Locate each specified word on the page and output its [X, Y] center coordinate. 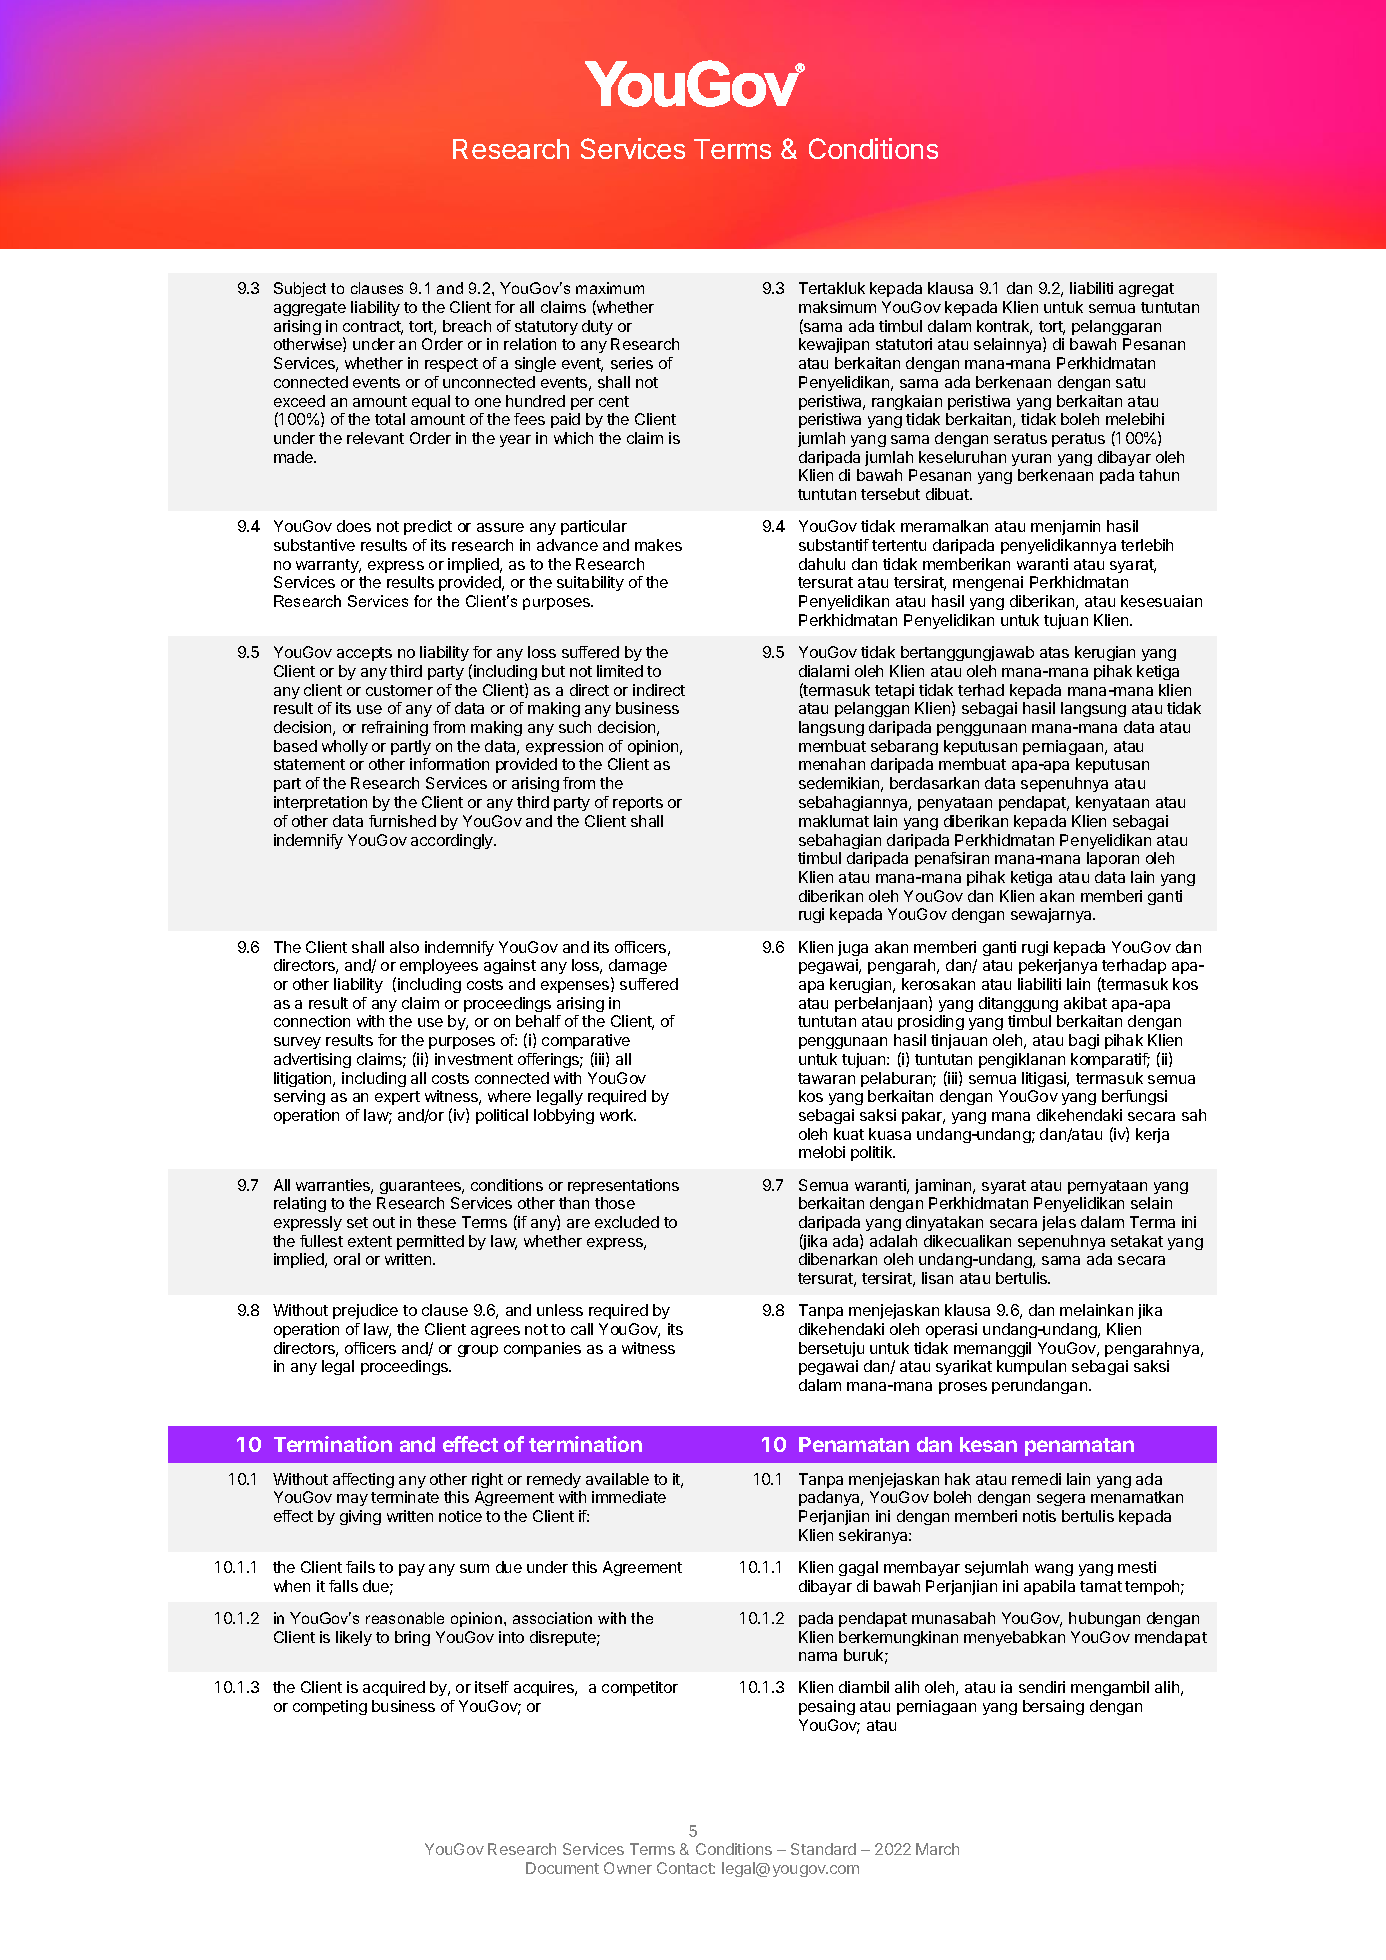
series [632, 363]
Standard [823, 1849]
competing [330, 1707]
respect [451, 365]
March [937, 1849]
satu [1130, 382]
